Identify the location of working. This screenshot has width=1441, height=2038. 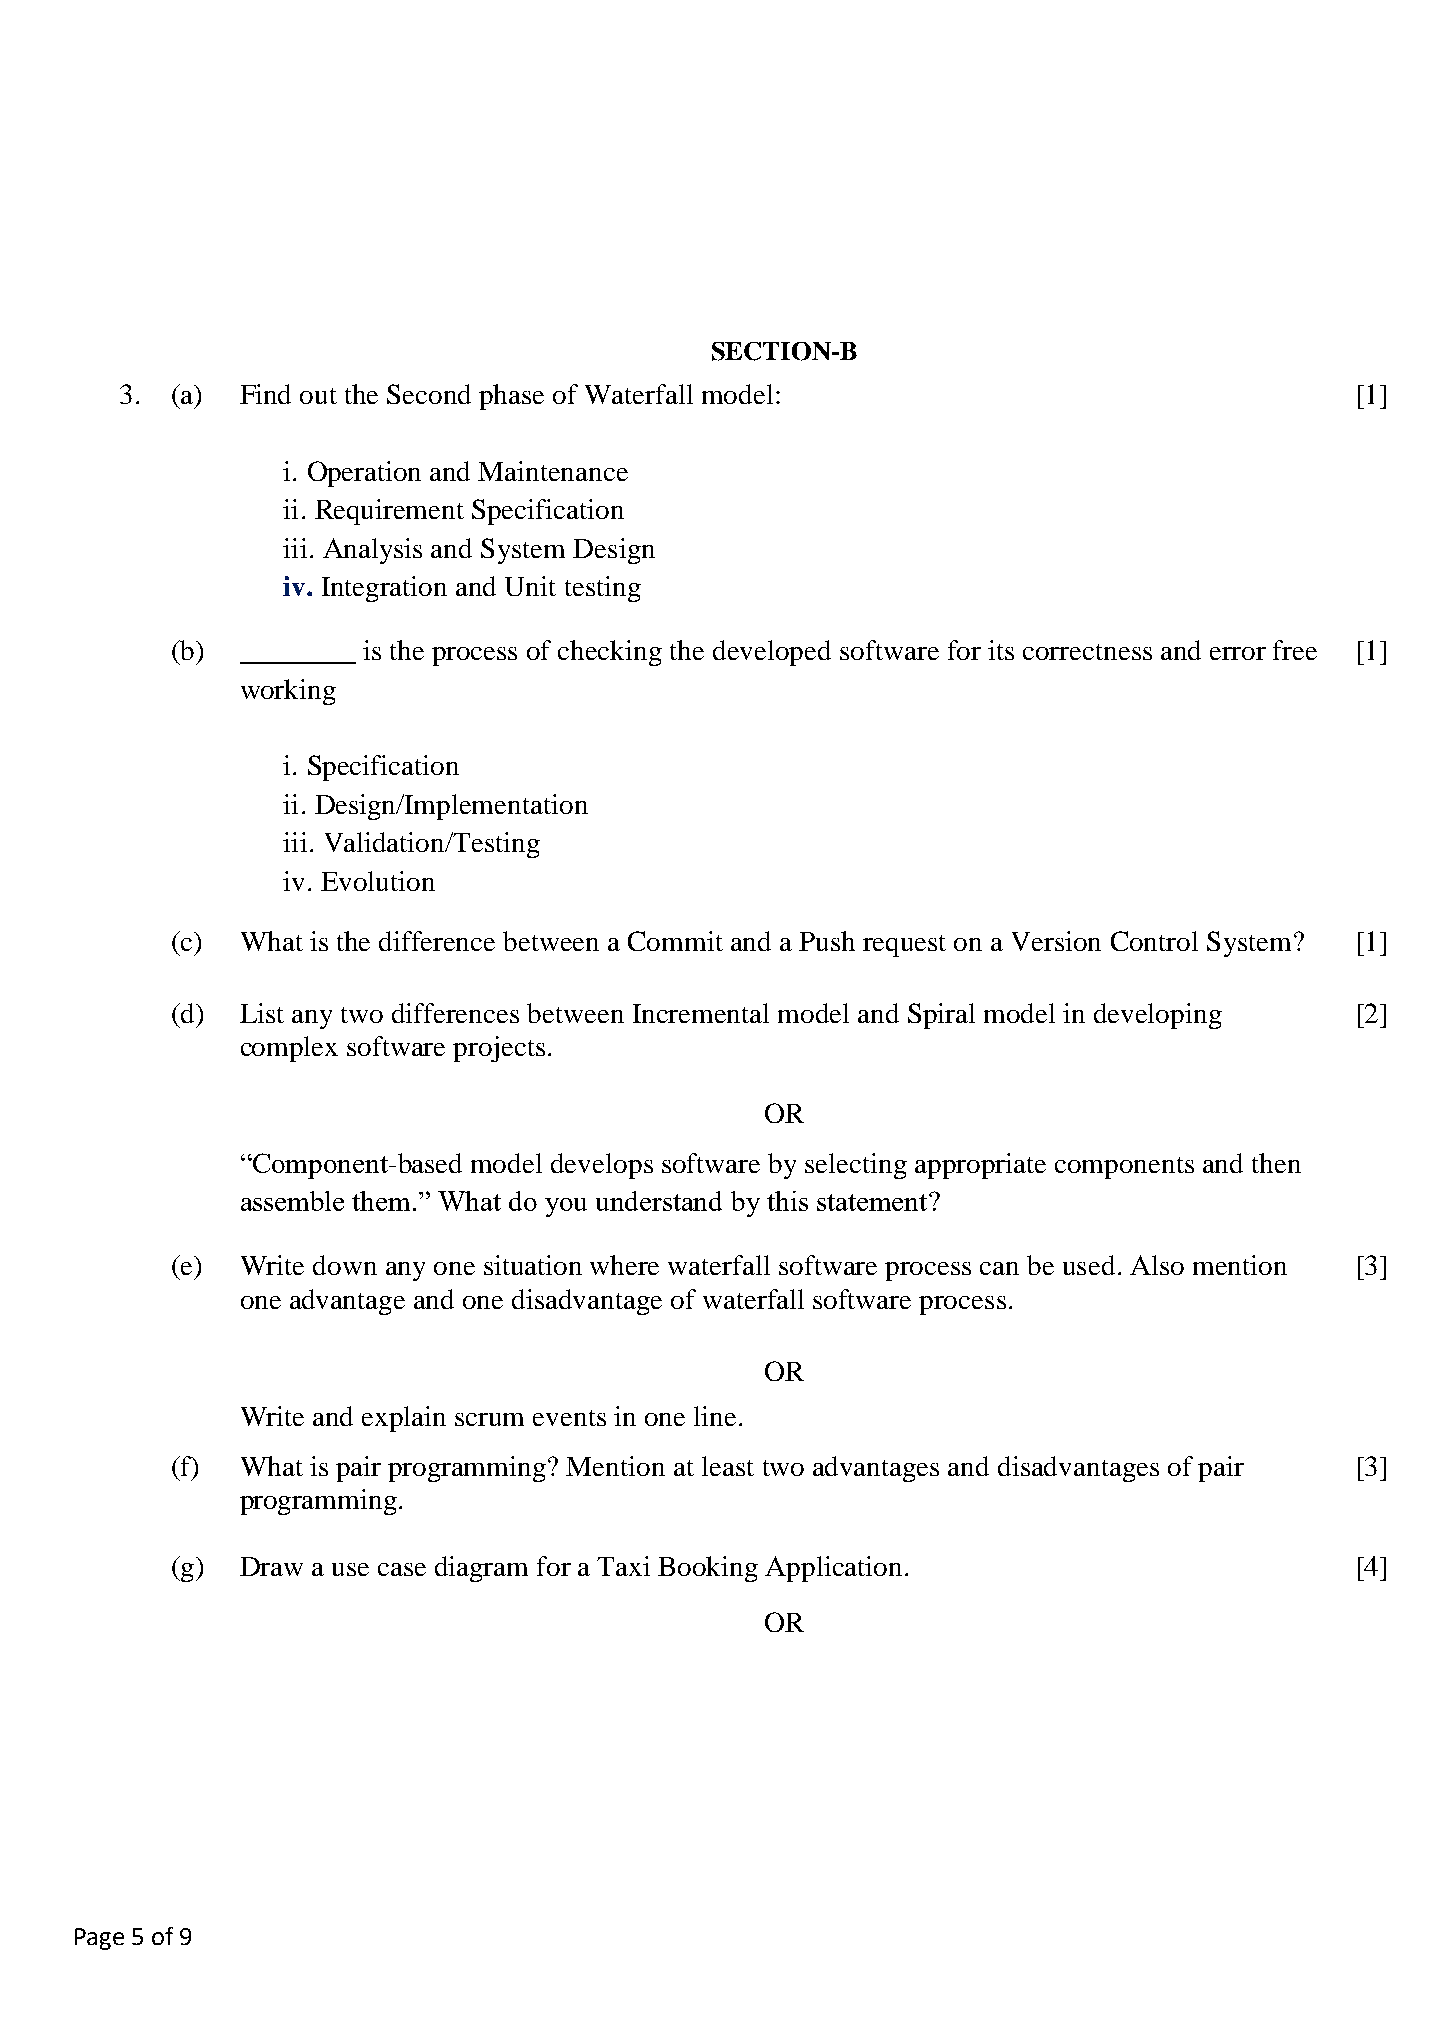
(288, 692).
